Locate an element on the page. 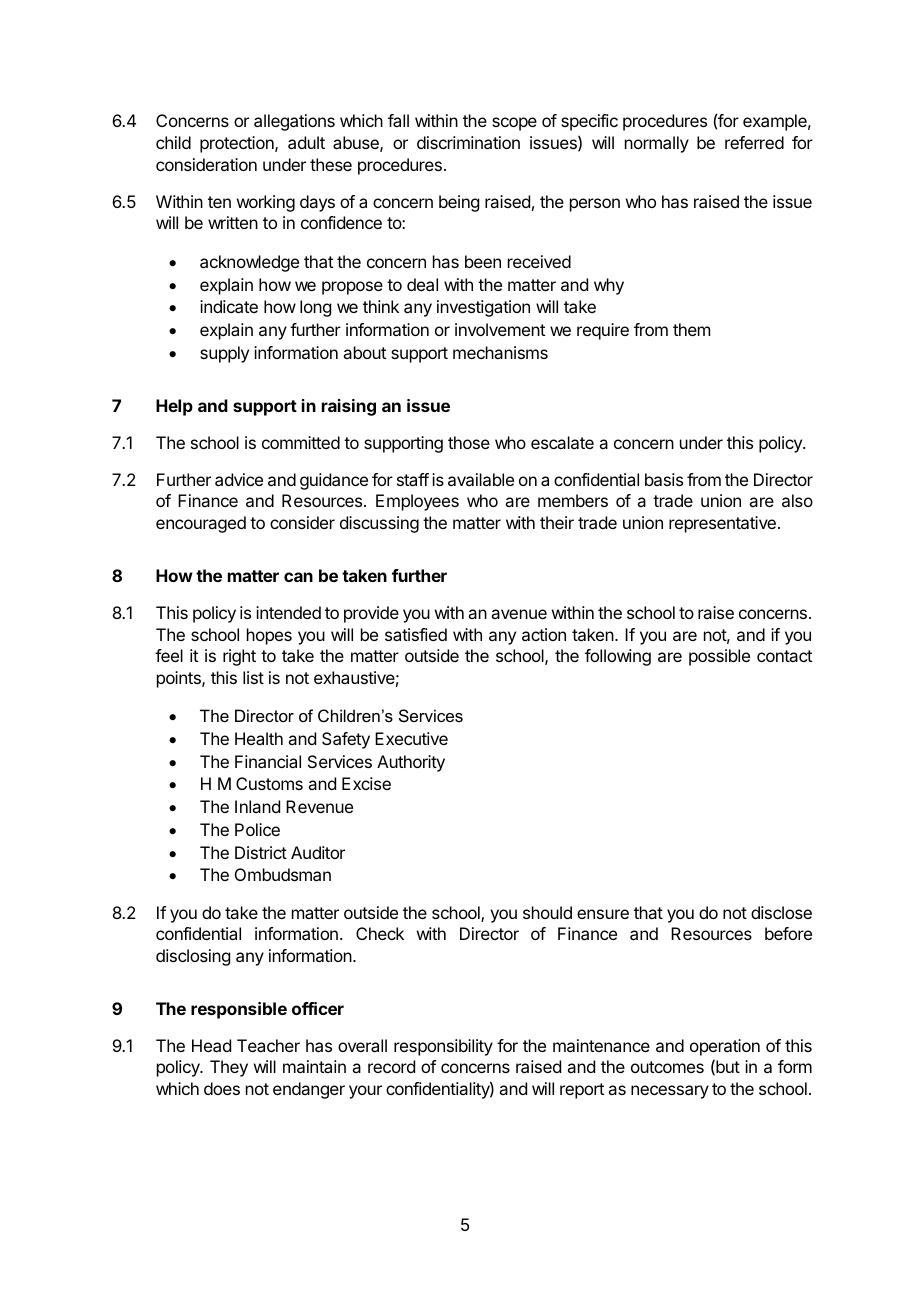 This image has width=924, height=1308. Ombudsman is located at coordinates (283, 874).
